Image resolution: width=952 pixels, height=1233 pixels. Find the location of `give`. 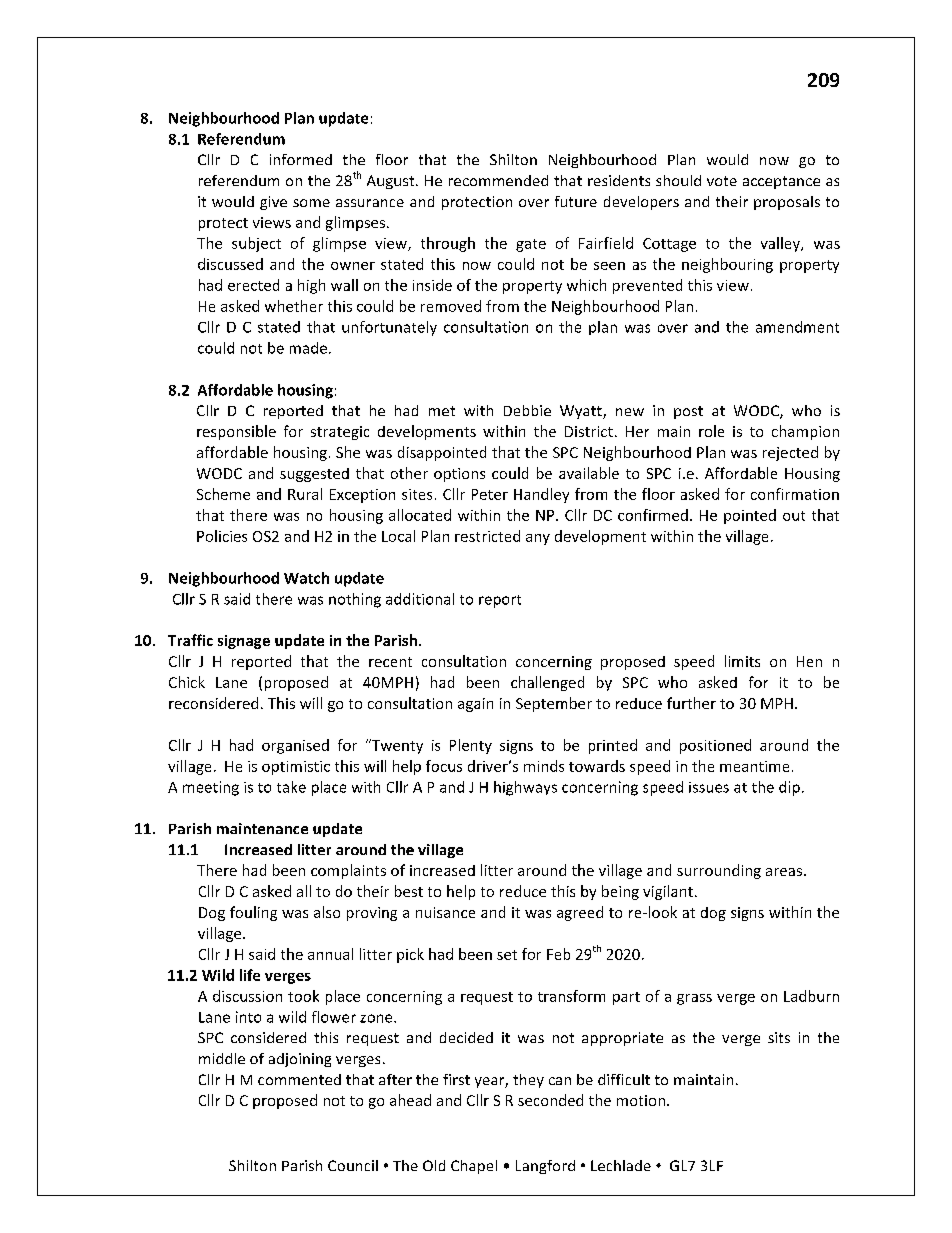

give is located at coordinates (273, 203).
